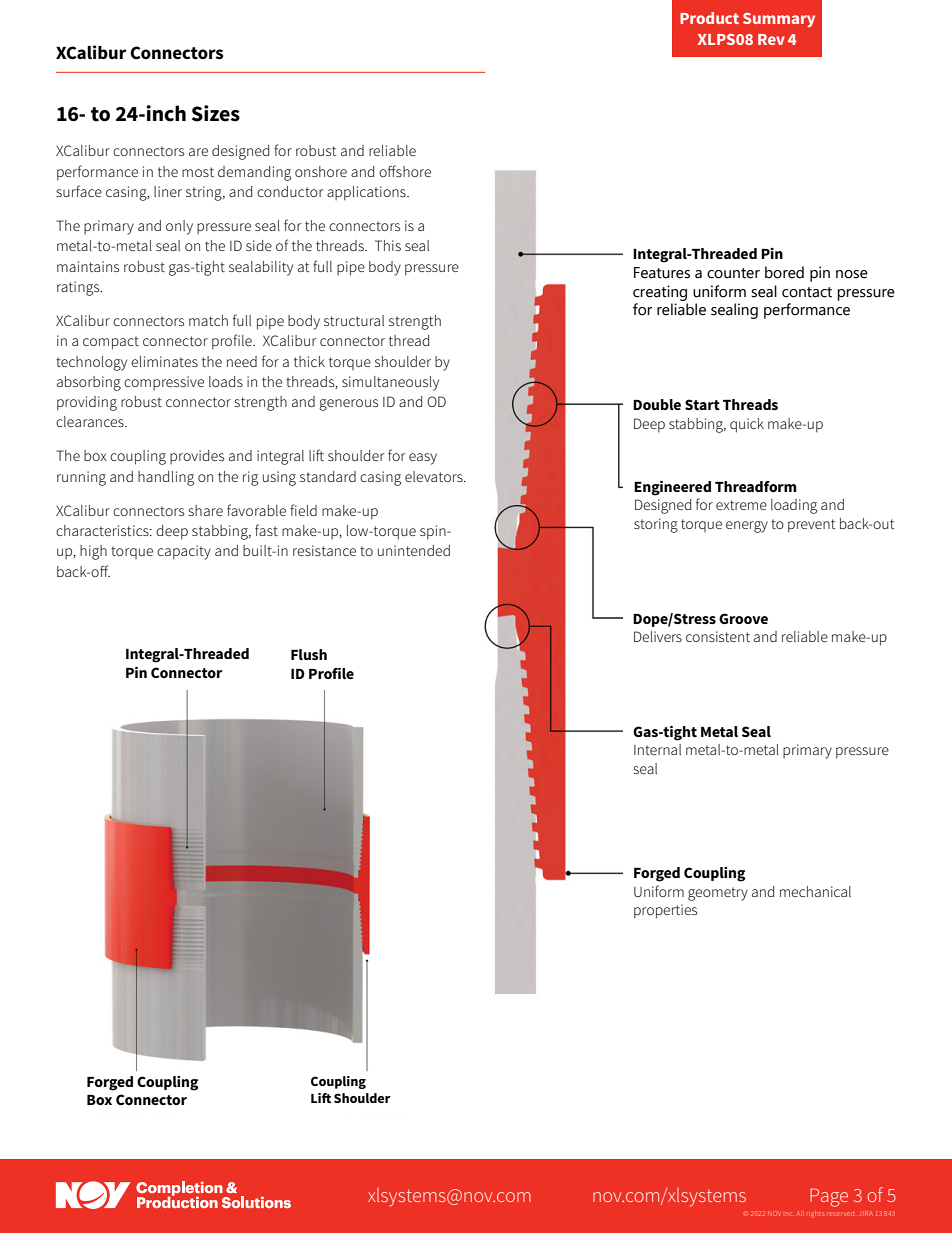 This screenshot has width=952, height=1233. What do you see at coordinates (423, 459) in the screenshot?
I see `easy` at bounding box center [423, 459].
